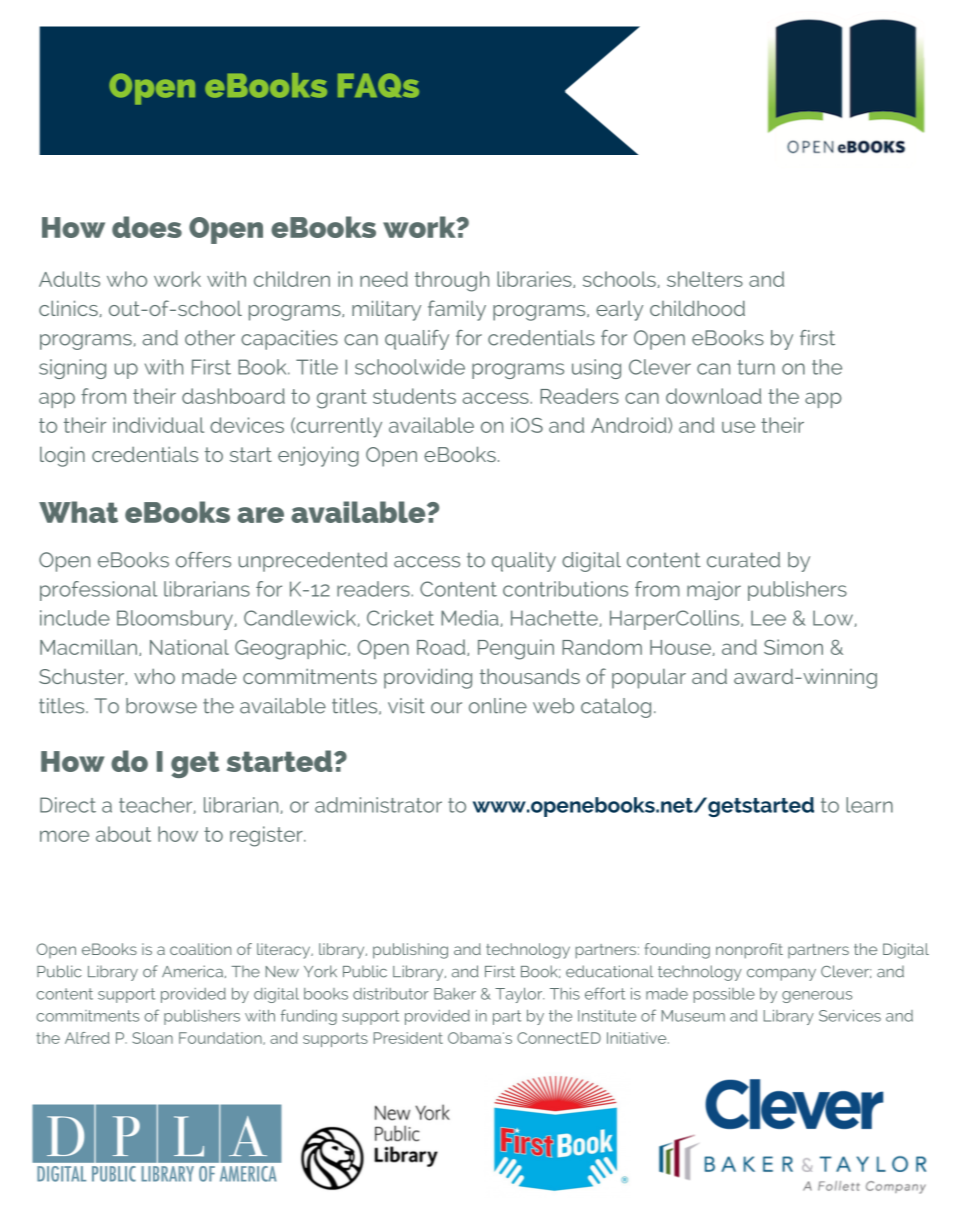 Image resolution: width=953 pixels, height=1232 pixels. What do you see at coordinates (78, 512) in the screenshot?
I see `What` at bounding box center [78, 512].
